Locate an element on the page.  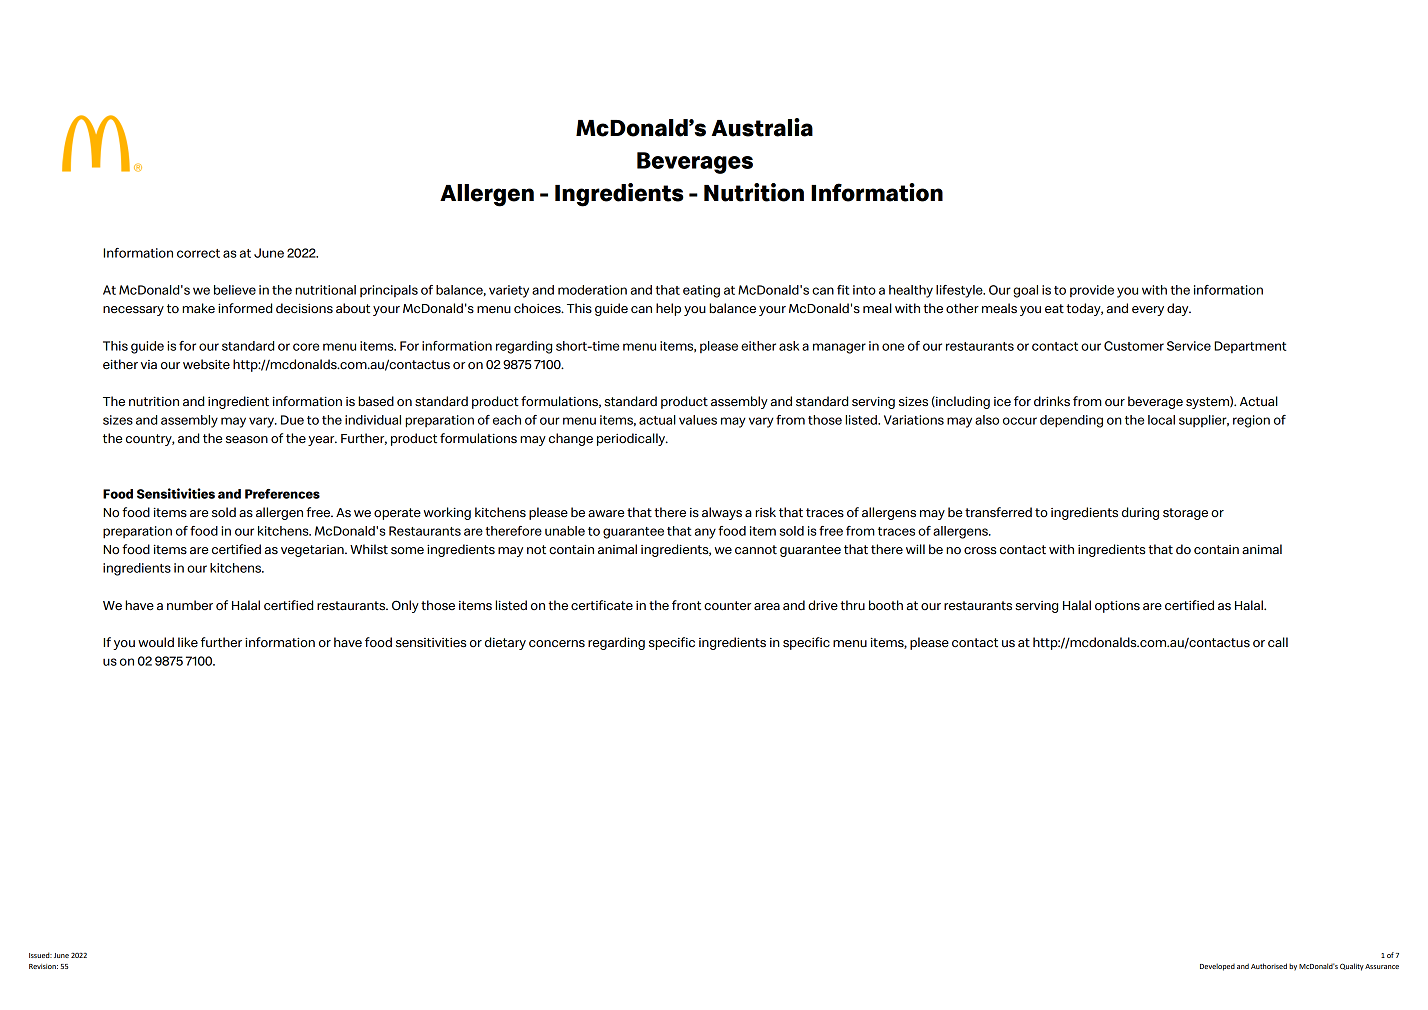
cannot is located at coordinates (756, 550).
